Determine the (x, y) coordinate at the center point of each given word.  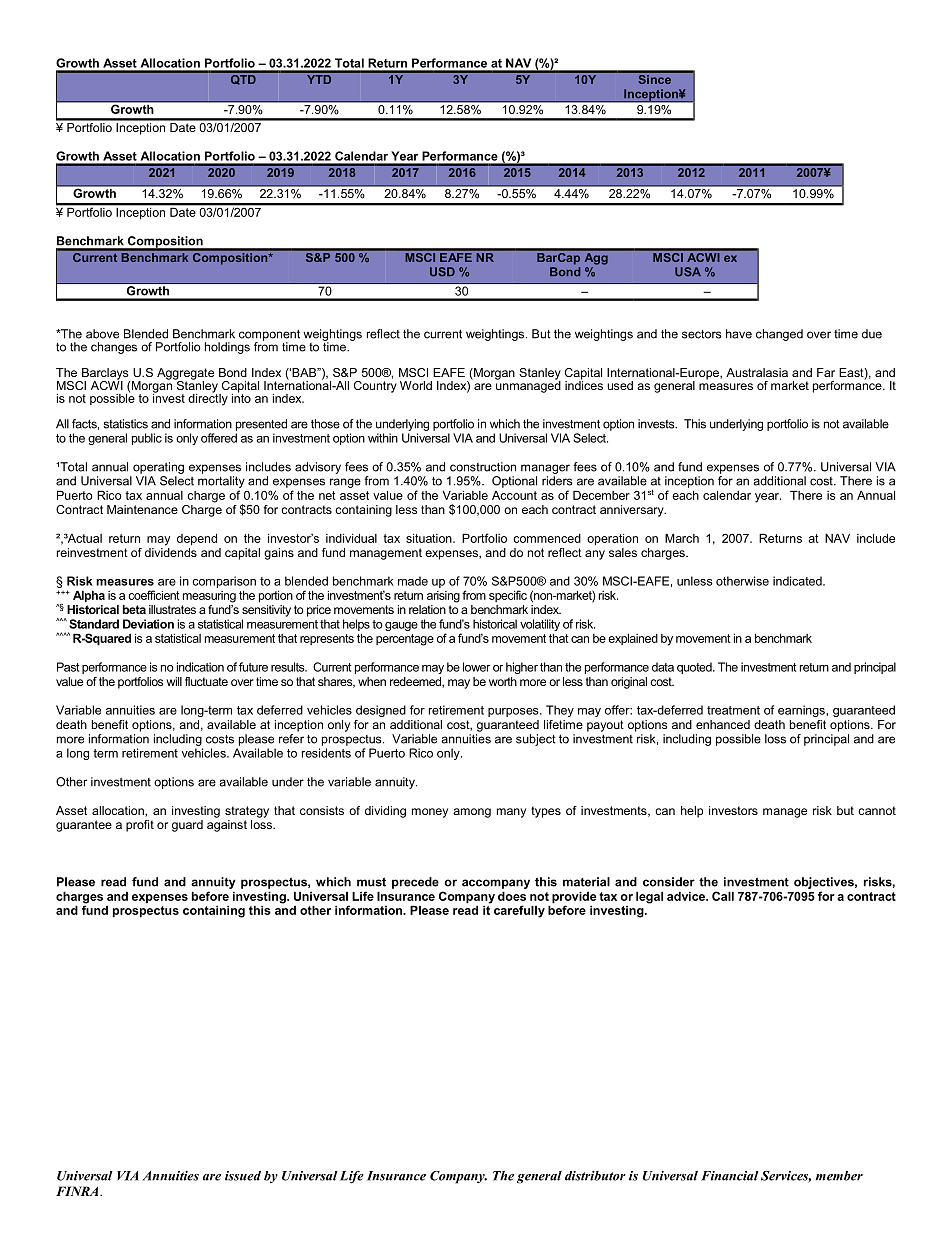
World (416, 385)
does (512, 896)
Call (723, 896)
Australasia (757, 372)
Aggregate (185, 375)
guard (187, 826)
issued (243, 1176)
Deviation (148, 624)
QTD (243, 78)
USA (688, 272)
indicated (798, 581)
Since (654, 78)
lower (476, 667)
